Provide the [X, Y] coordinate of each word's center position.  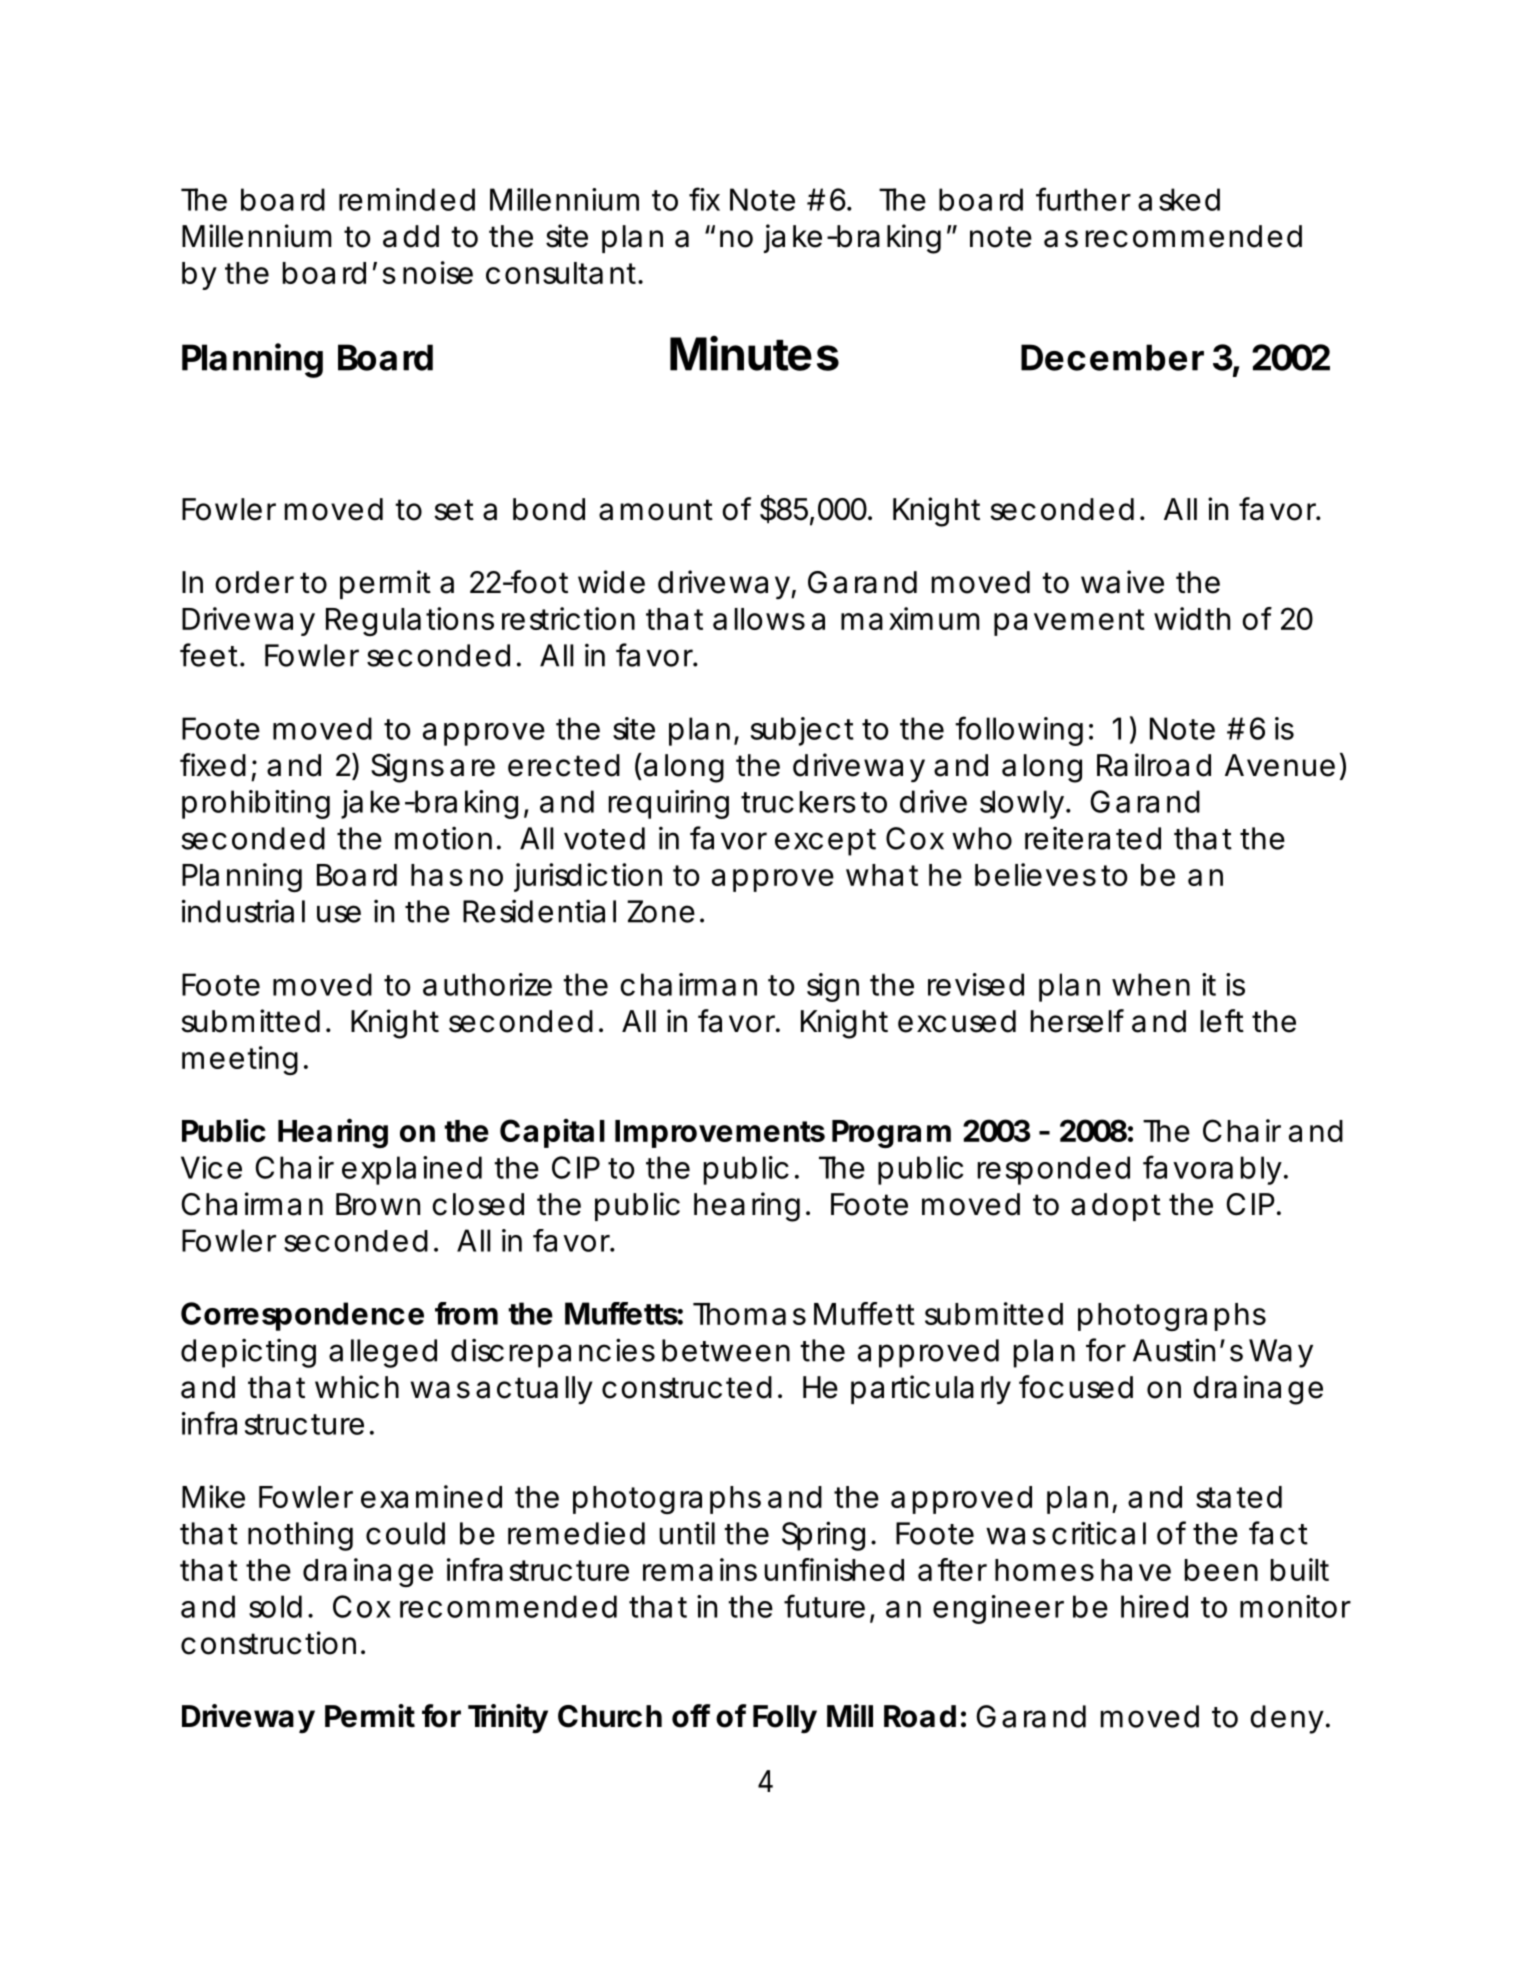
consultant [562, 273]
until [687, 1533]
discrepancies [553, 1353]
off [691, 1716]
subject [802, 731]
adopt [1116, 1207]
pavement [1069, 622]
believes [1035, 874]
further [1083, 199]
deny [1286, 1719]
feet [209, 655]
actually [534, 1390]
